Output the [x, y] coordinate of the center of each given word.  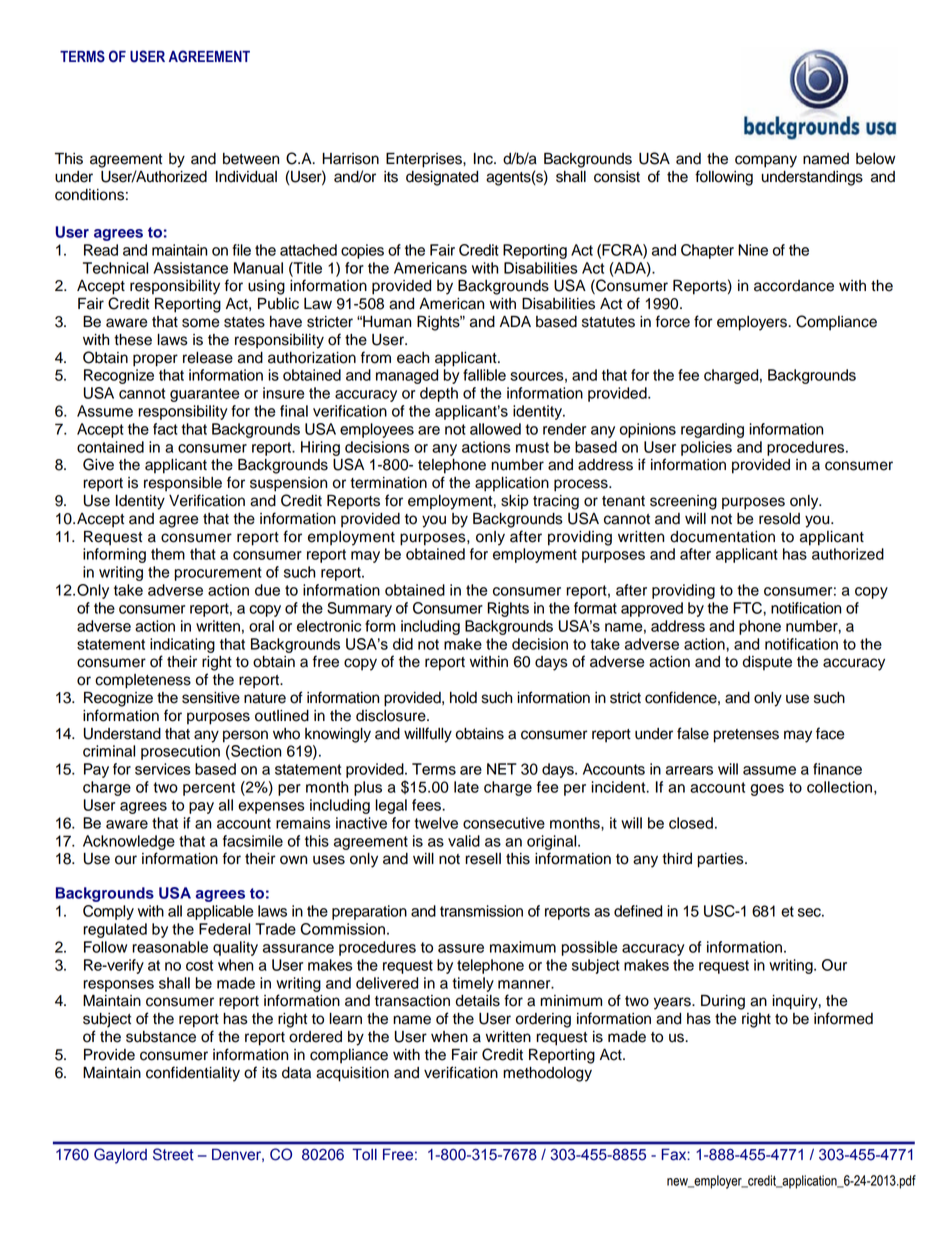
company [766, 161]
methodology [547, 1074]
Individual [246, 177]
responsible [183, 484]
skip [515, 502]
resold [779, 519]
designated [442, 178]
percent [209, 789]
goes [767, 790]
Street [173, 1154]
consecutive [504, 823]
